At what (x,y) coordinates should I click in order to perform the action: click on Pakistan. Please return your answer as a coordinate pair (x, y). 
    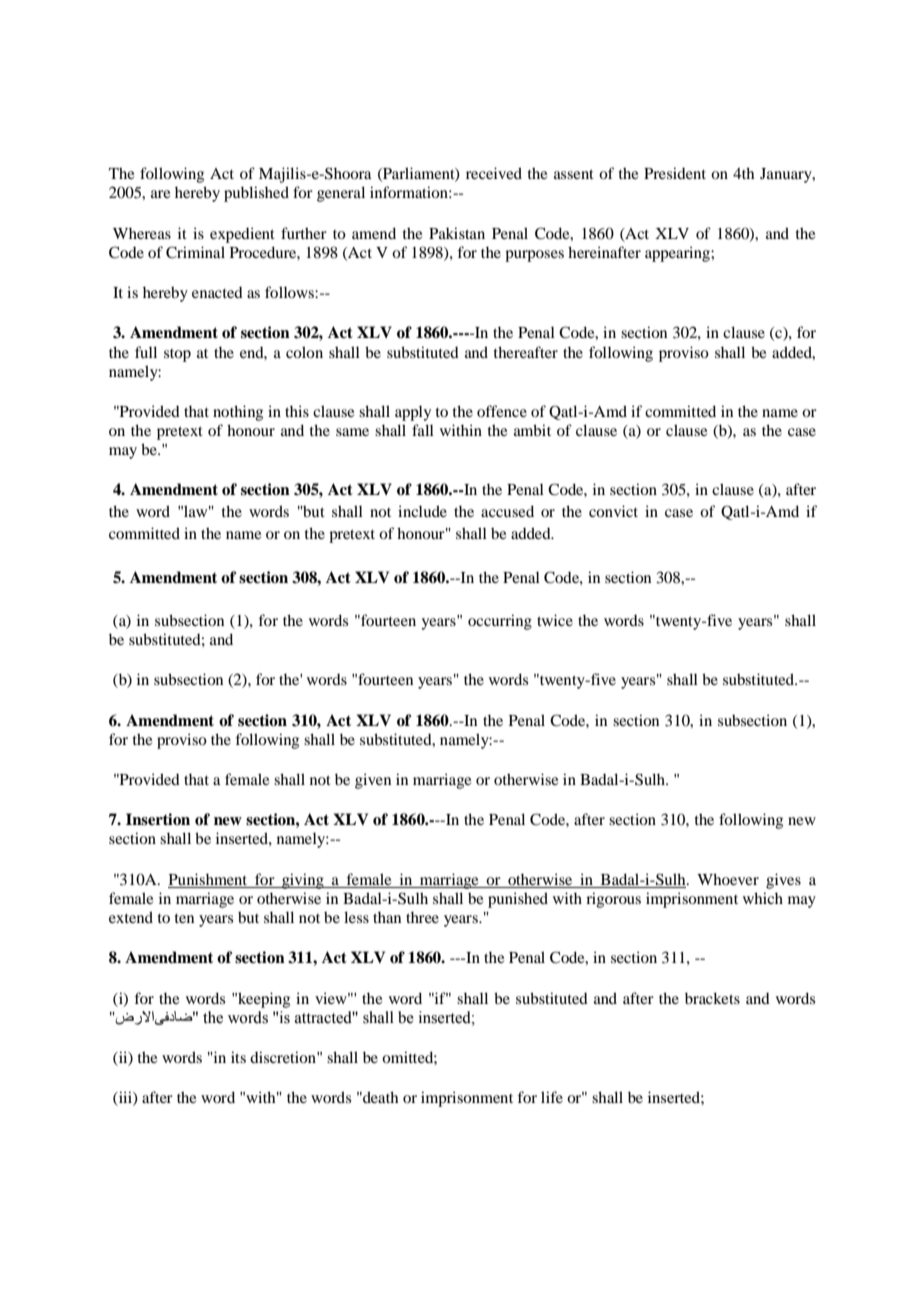
    Looking at the image, I should click on (457, 233).
